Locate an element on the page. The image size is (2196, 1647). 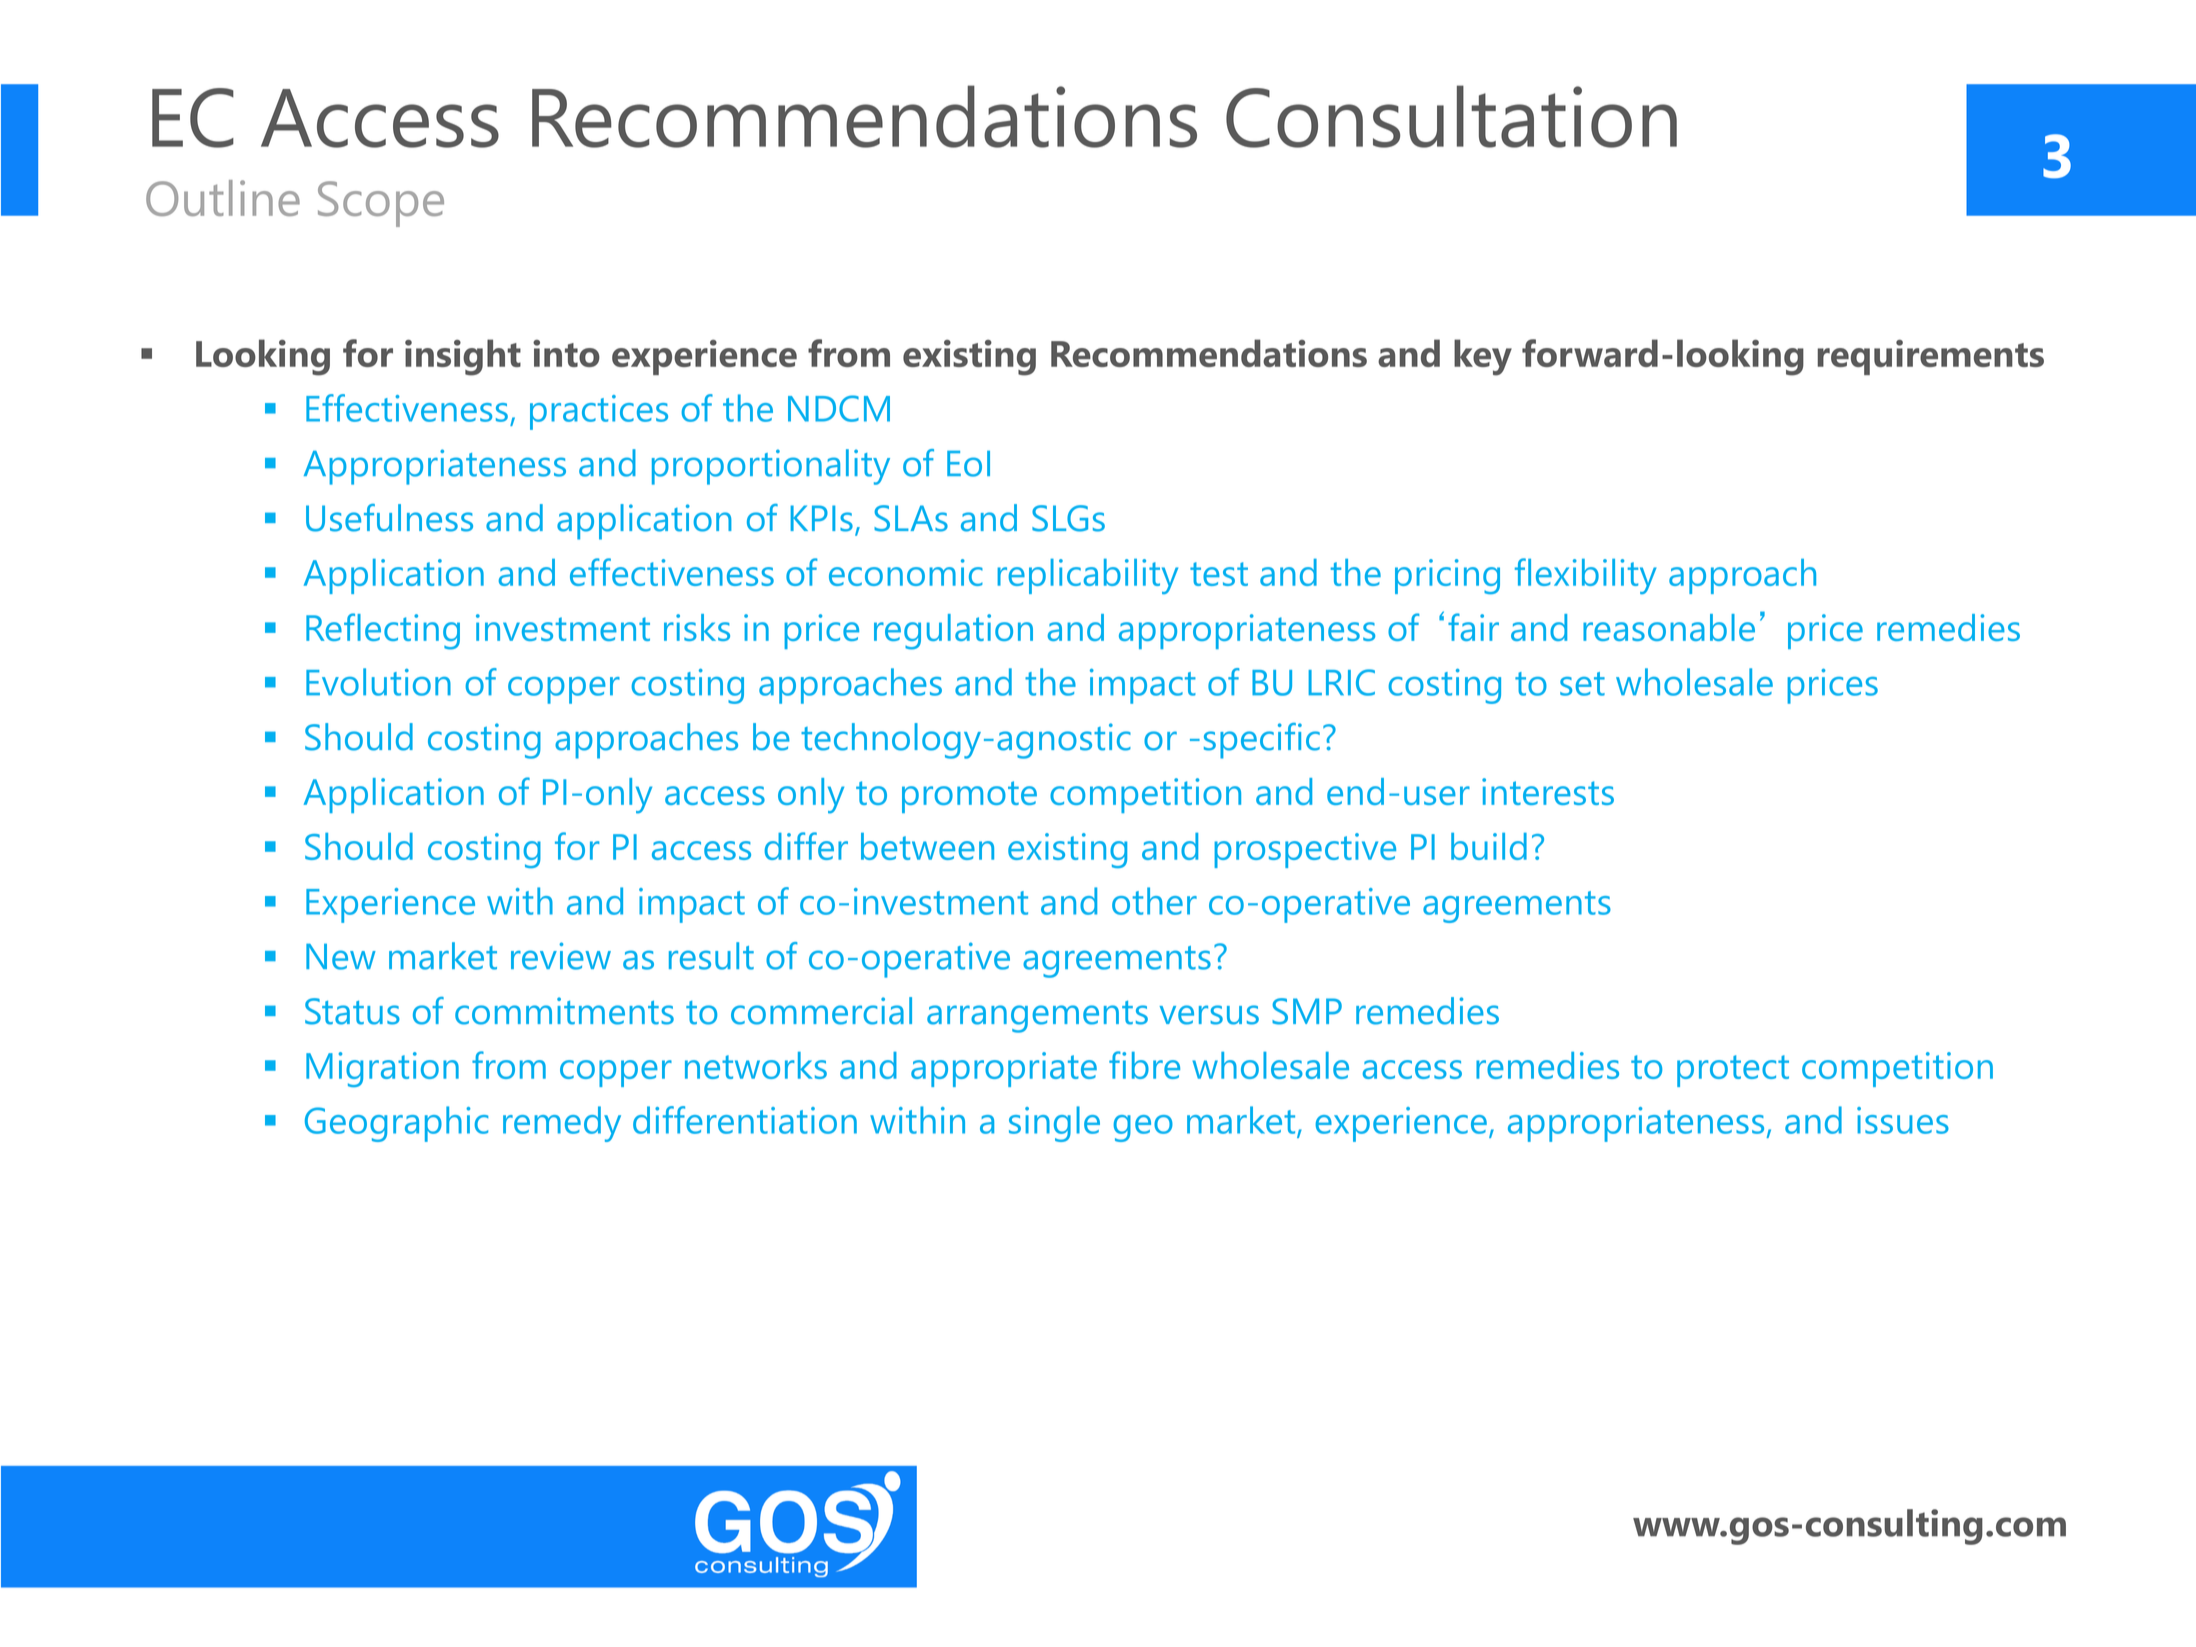
reasonable is located at coordinates (1669, 627).
